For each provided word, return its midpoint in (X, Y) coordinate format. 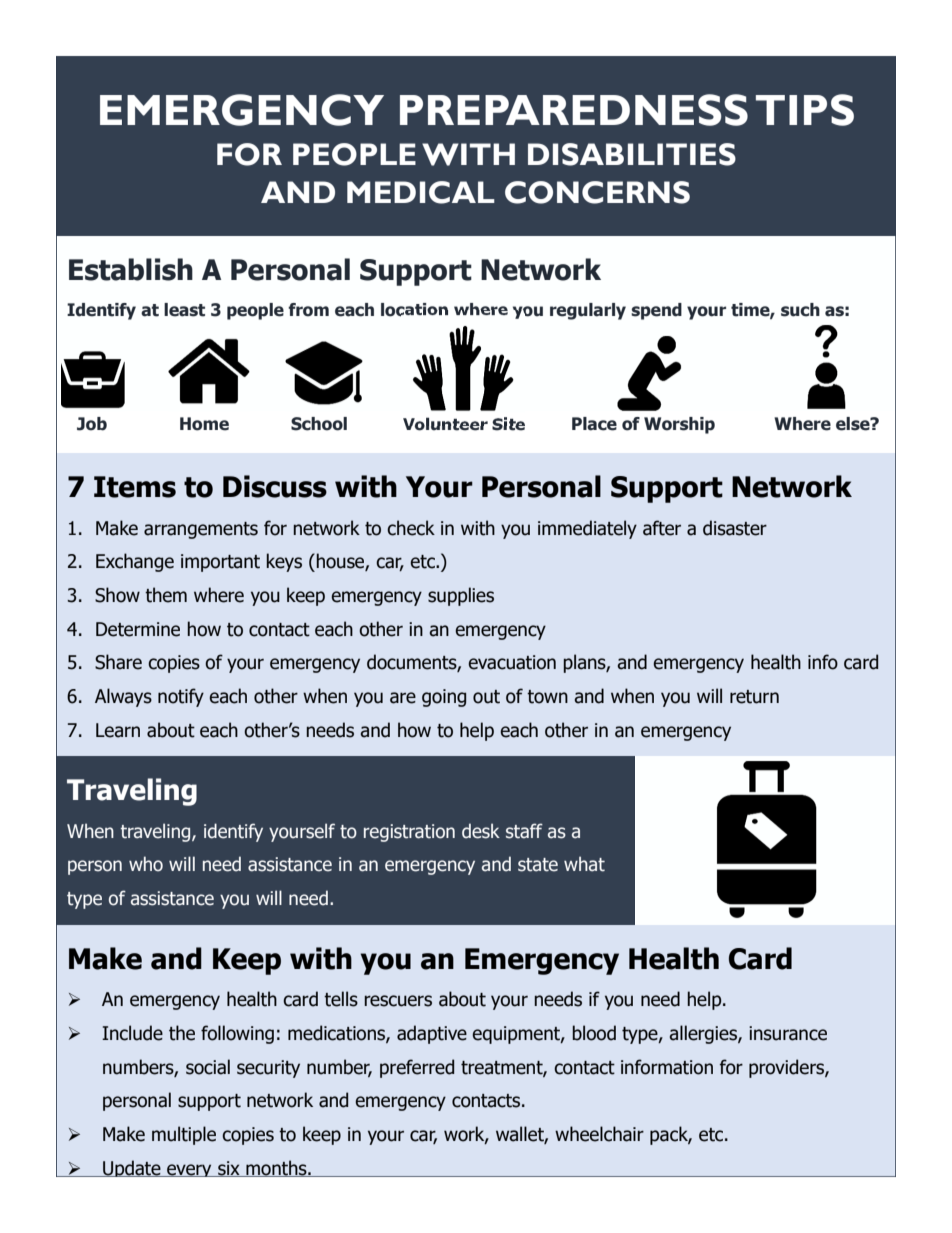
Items (135, 487)
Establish (131, 269)
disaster (735, 528)
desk (481, 831)
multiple (184, 1135)
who (146, 864)
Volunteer (445, 424)
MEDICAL (421, 192)
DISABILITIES (632, 154)
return (754, 697)
